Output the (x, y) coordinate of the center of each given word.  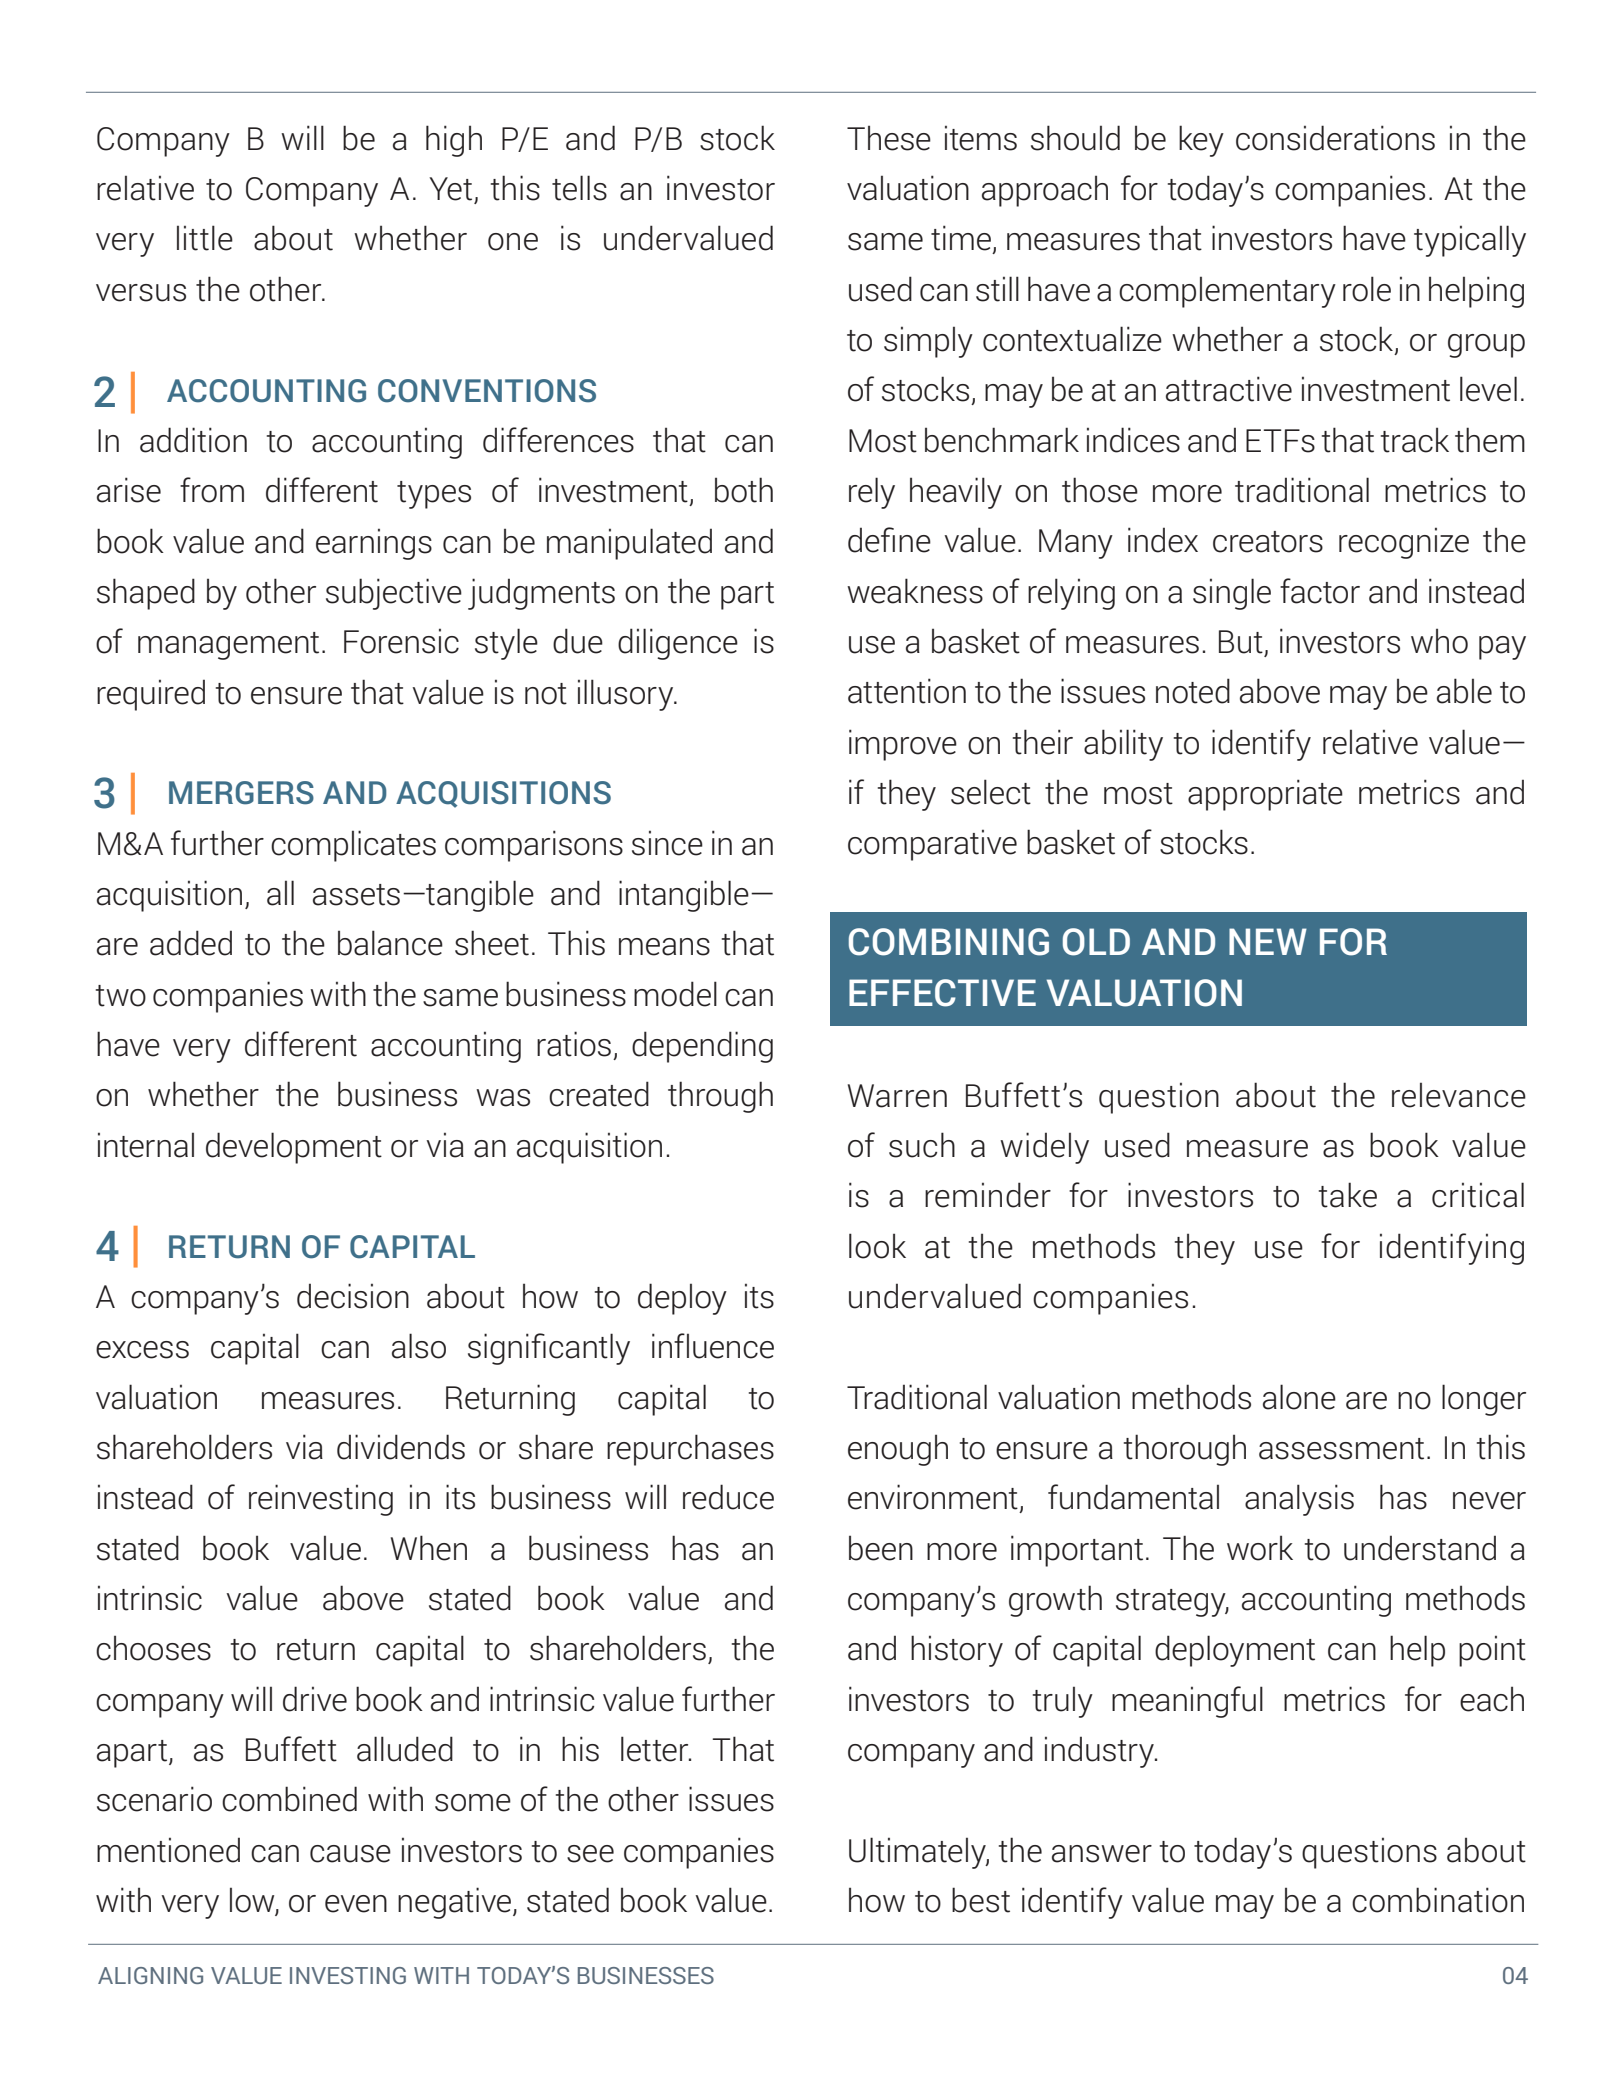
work (1260, 1548)
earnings (374, 544)
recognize (1404, 543)
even (356, 1904)
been (881, 1548)
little (205, 238)
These (889, 138)
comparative (932, 845)
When (429, 1548)
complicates (353, 846)
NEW (1268, 941)
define (889, 540)
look (877, 1246)
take (1348, 1195)
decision (353, 1296)
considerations (1335, 138)
